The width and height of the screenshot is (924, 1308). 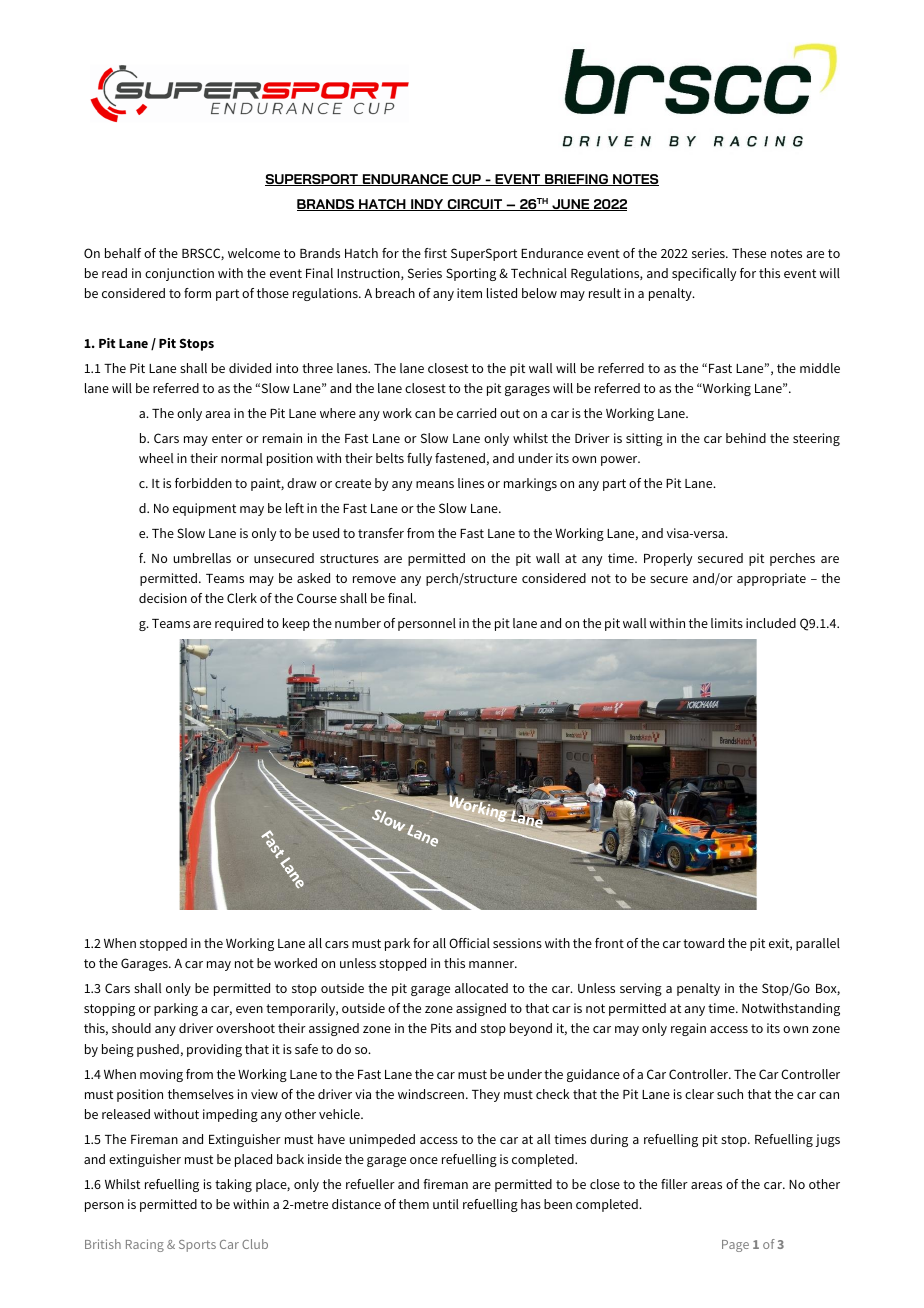 What do you see at coordinates (727, 623) in the screenshot?
I see `limits` at bounding box center [727, 623].
